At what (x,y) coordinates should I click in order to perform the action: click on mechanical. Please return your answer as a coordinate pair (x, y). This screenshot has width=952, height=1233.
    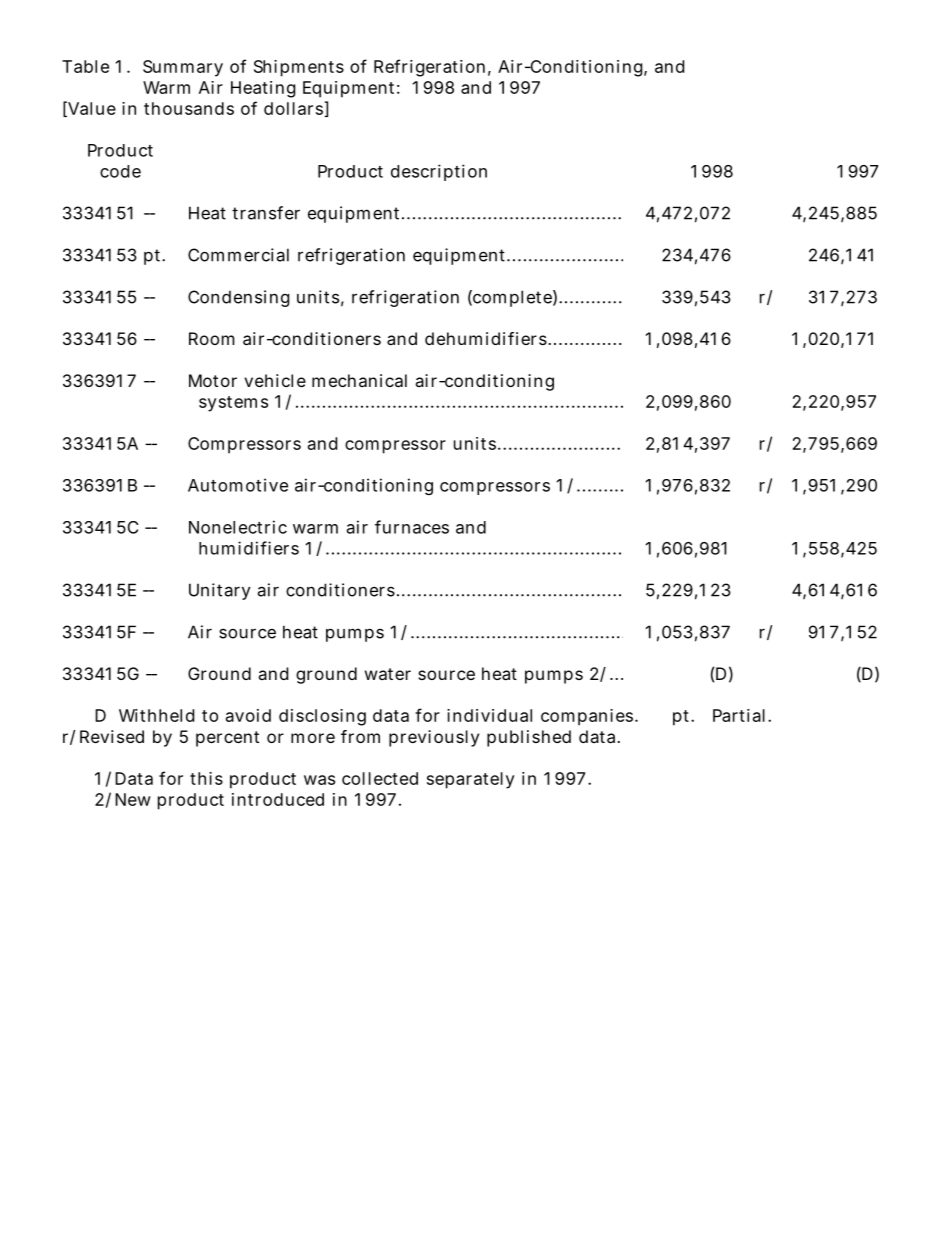
    Looking at the image, I should click on (359, 380).
